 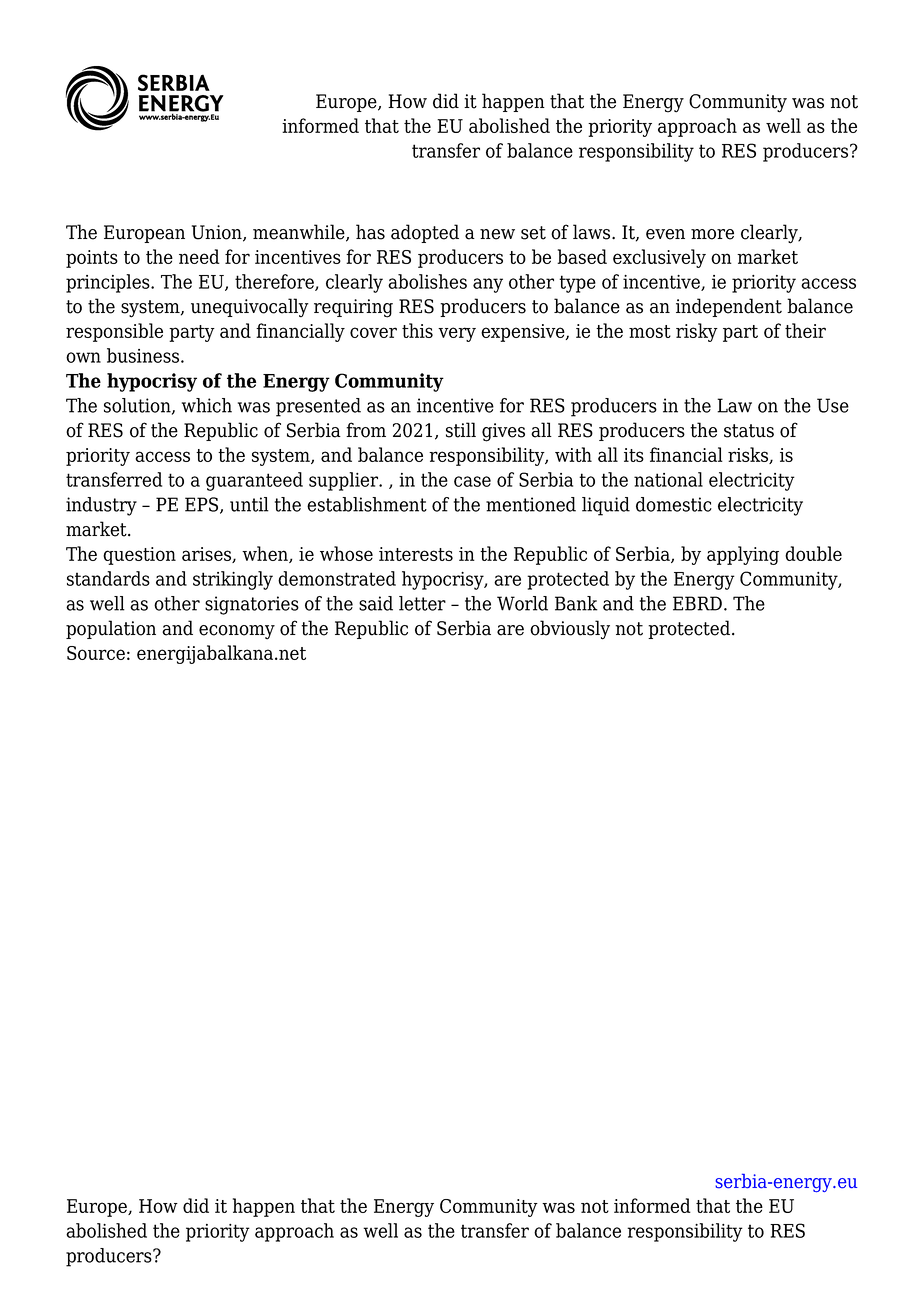 What do you see at coordinates (237, 632) in the screenshot?
I see `economy` at bounding box center [237, 632].
